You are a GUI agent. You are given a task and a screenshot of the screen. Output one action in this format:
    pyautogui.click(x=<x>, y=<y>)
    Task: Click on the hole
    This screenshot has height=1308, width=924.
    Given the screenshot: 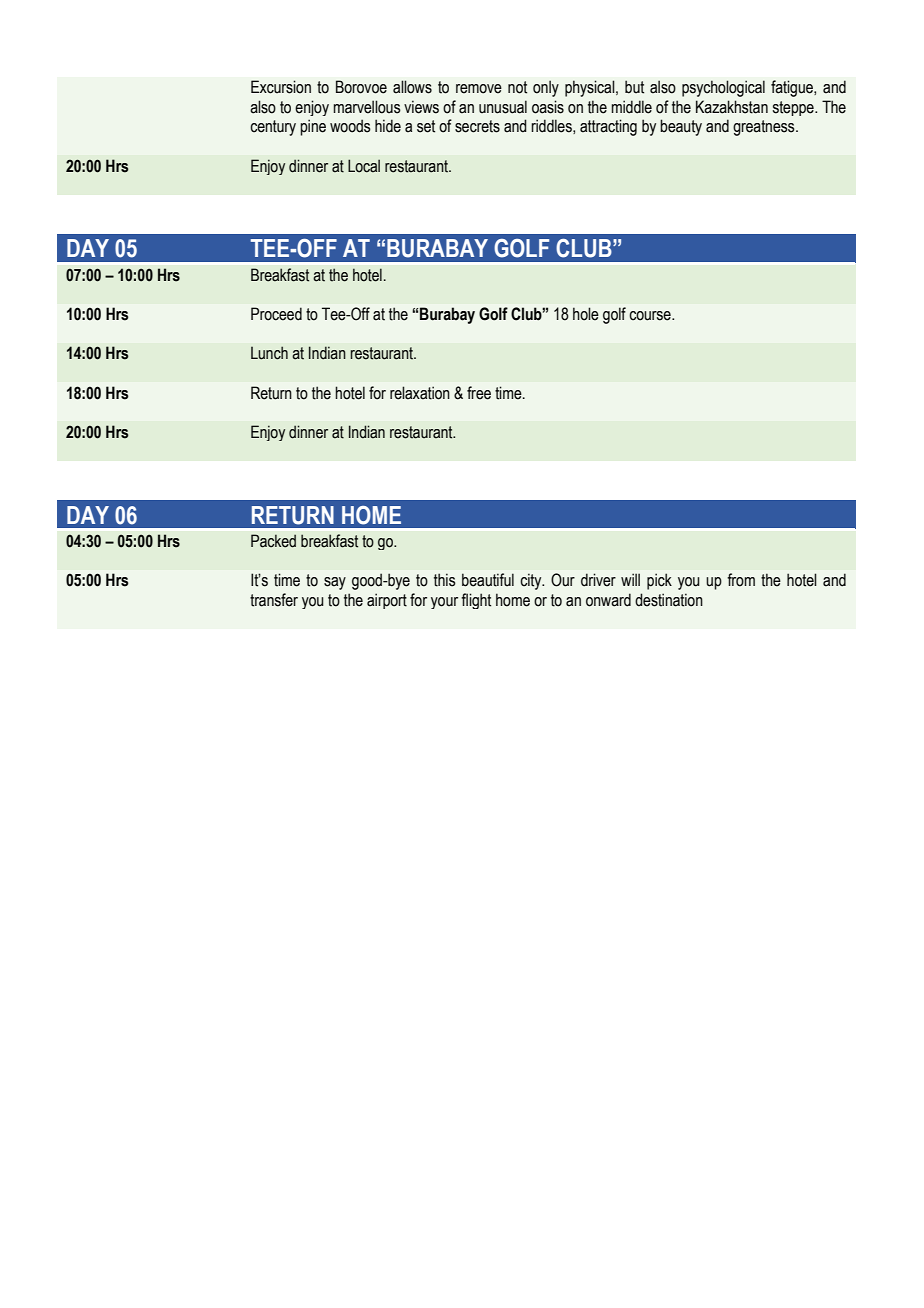 What is the action you would take?
    pyautogui.click(x=586, y=314)
